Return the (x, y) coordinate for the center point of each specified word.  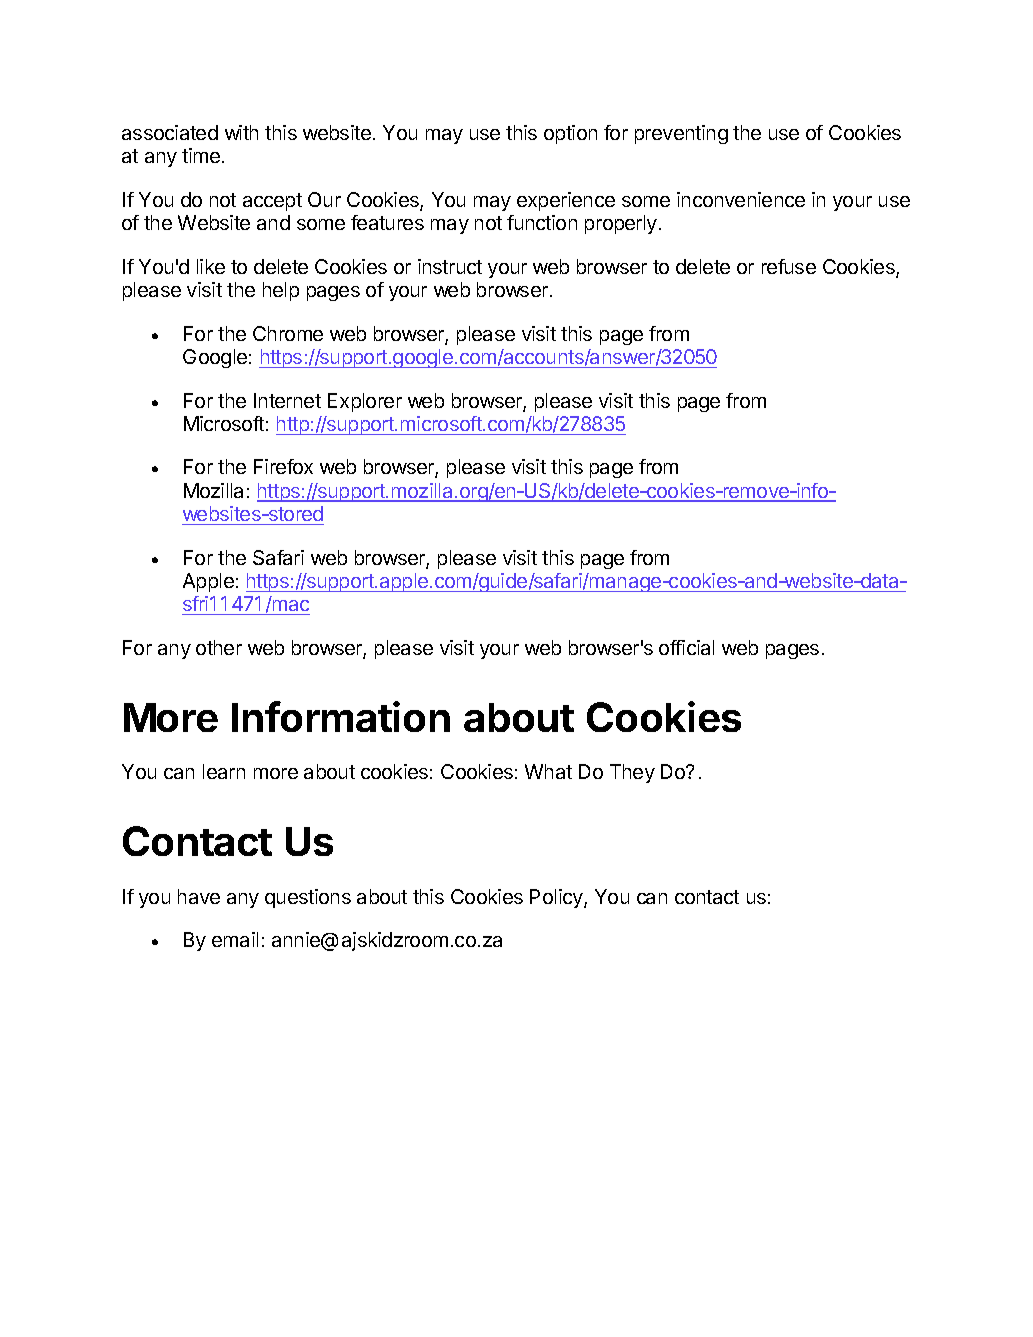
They (632, 773)
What (548, 771)
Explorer (365, 402)
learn (224, 771)
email (235, 939)
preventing (681, 134)
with (241, 132)
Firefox (283, 466)
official (686, 647)
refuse (789, 266)
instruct (450, 266)
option (570, 134)
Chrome (288, 333)
